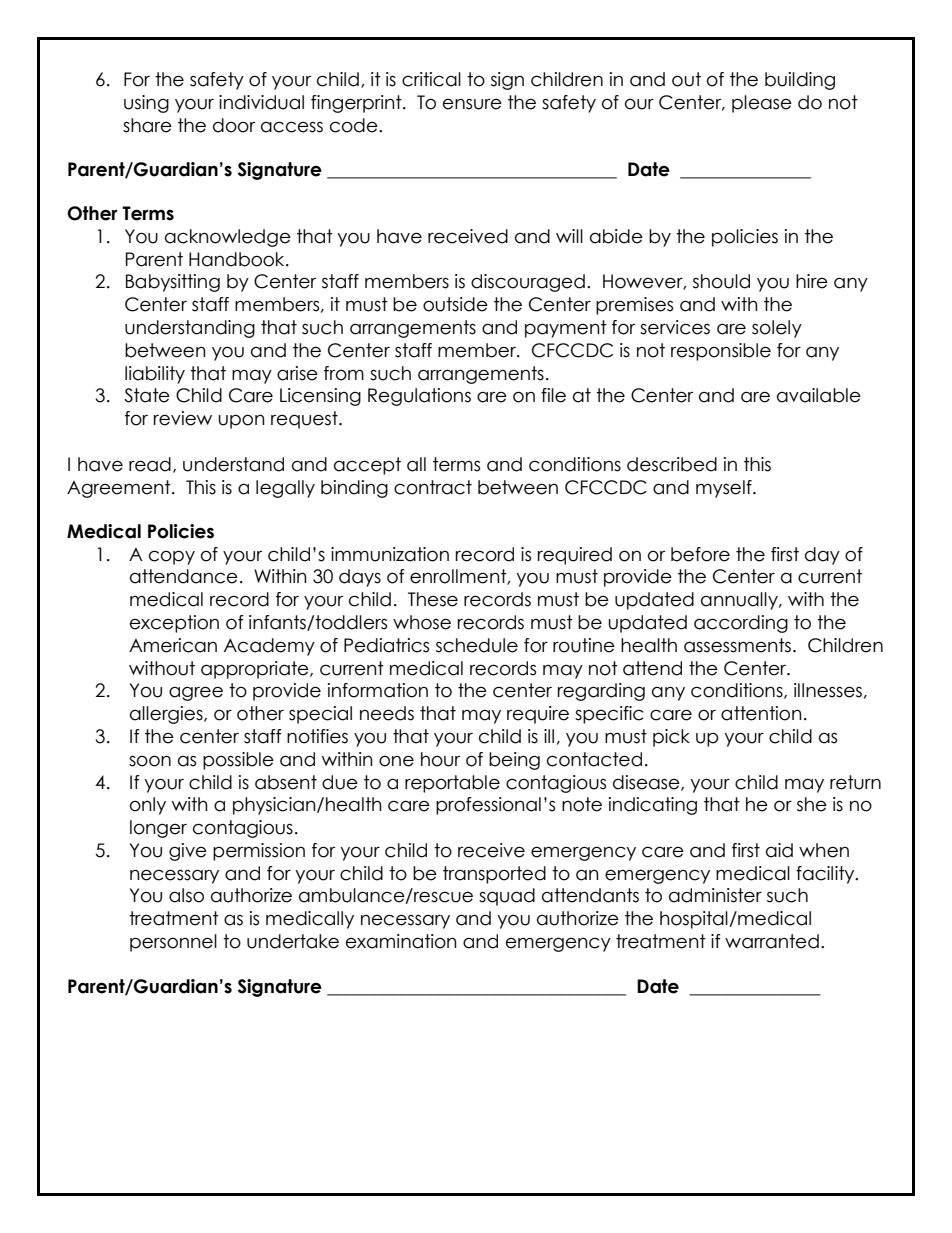 The image size is (952, 1233). What do you see at coordinates (472, 104) in the screenshot?
I see `ensure` at bounding box center [472, 104].
